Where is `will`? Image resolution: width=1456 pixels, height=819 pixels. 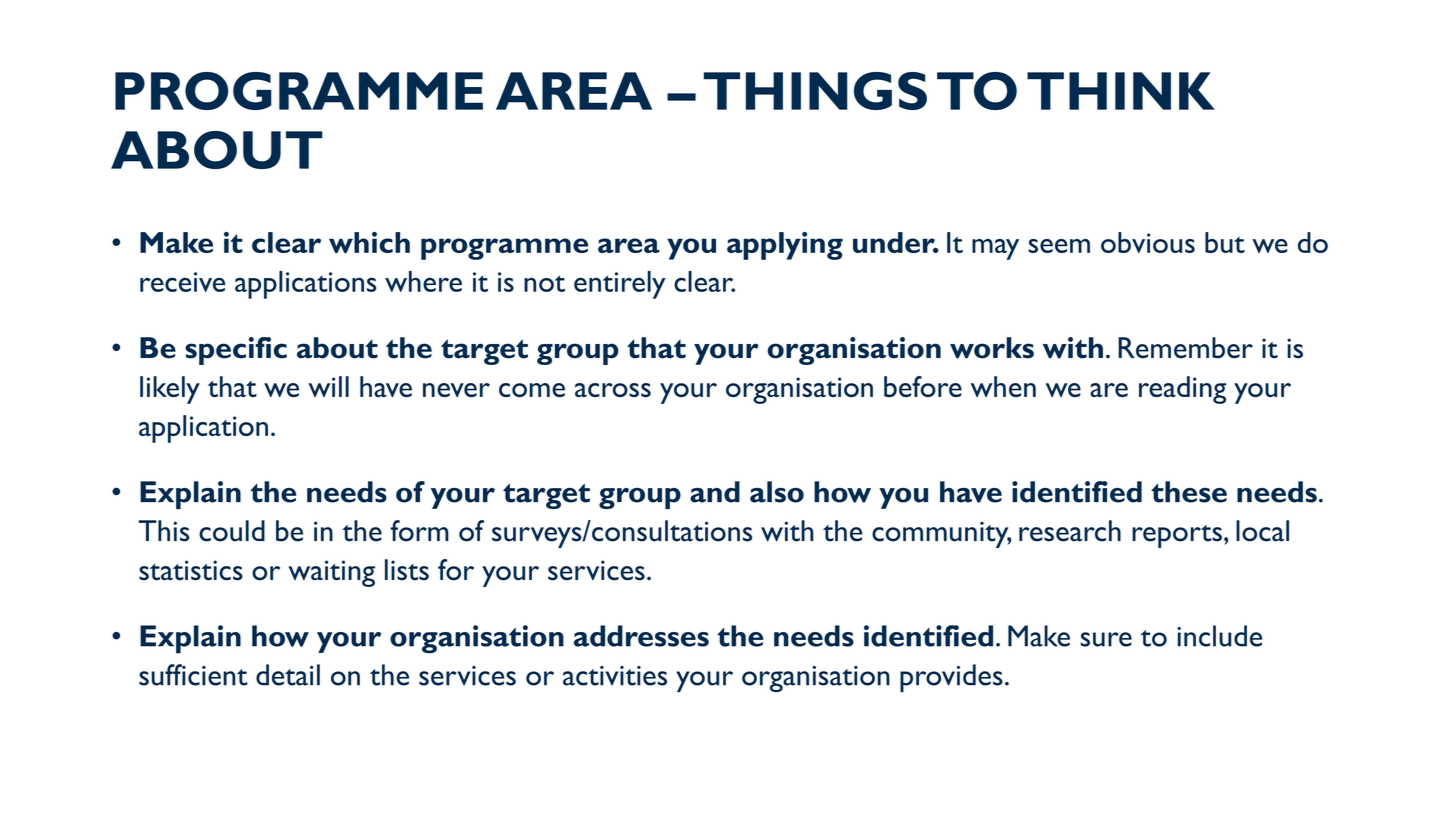
will is located at coordinates (328, 386).
